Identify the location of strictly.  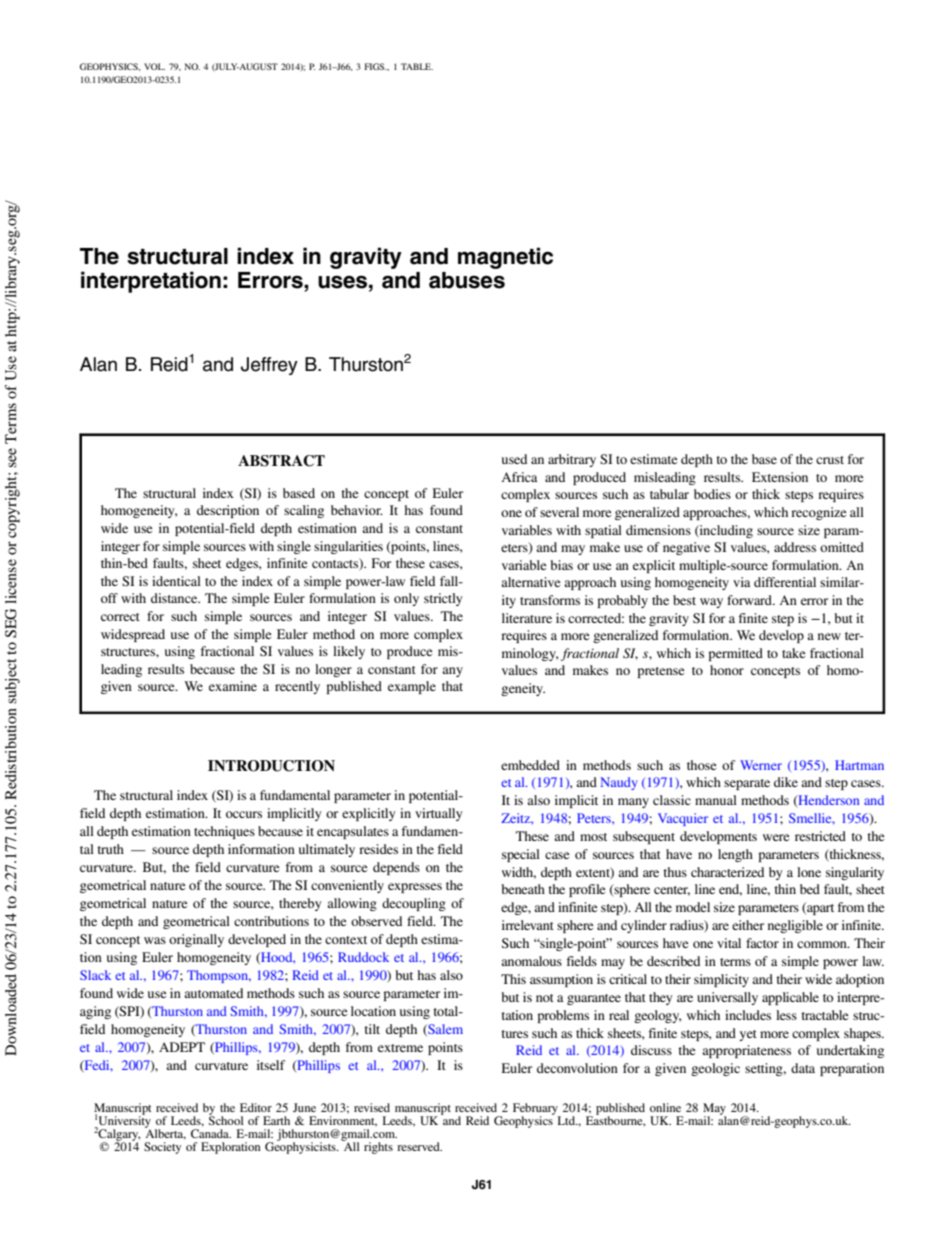
(443, 599).
